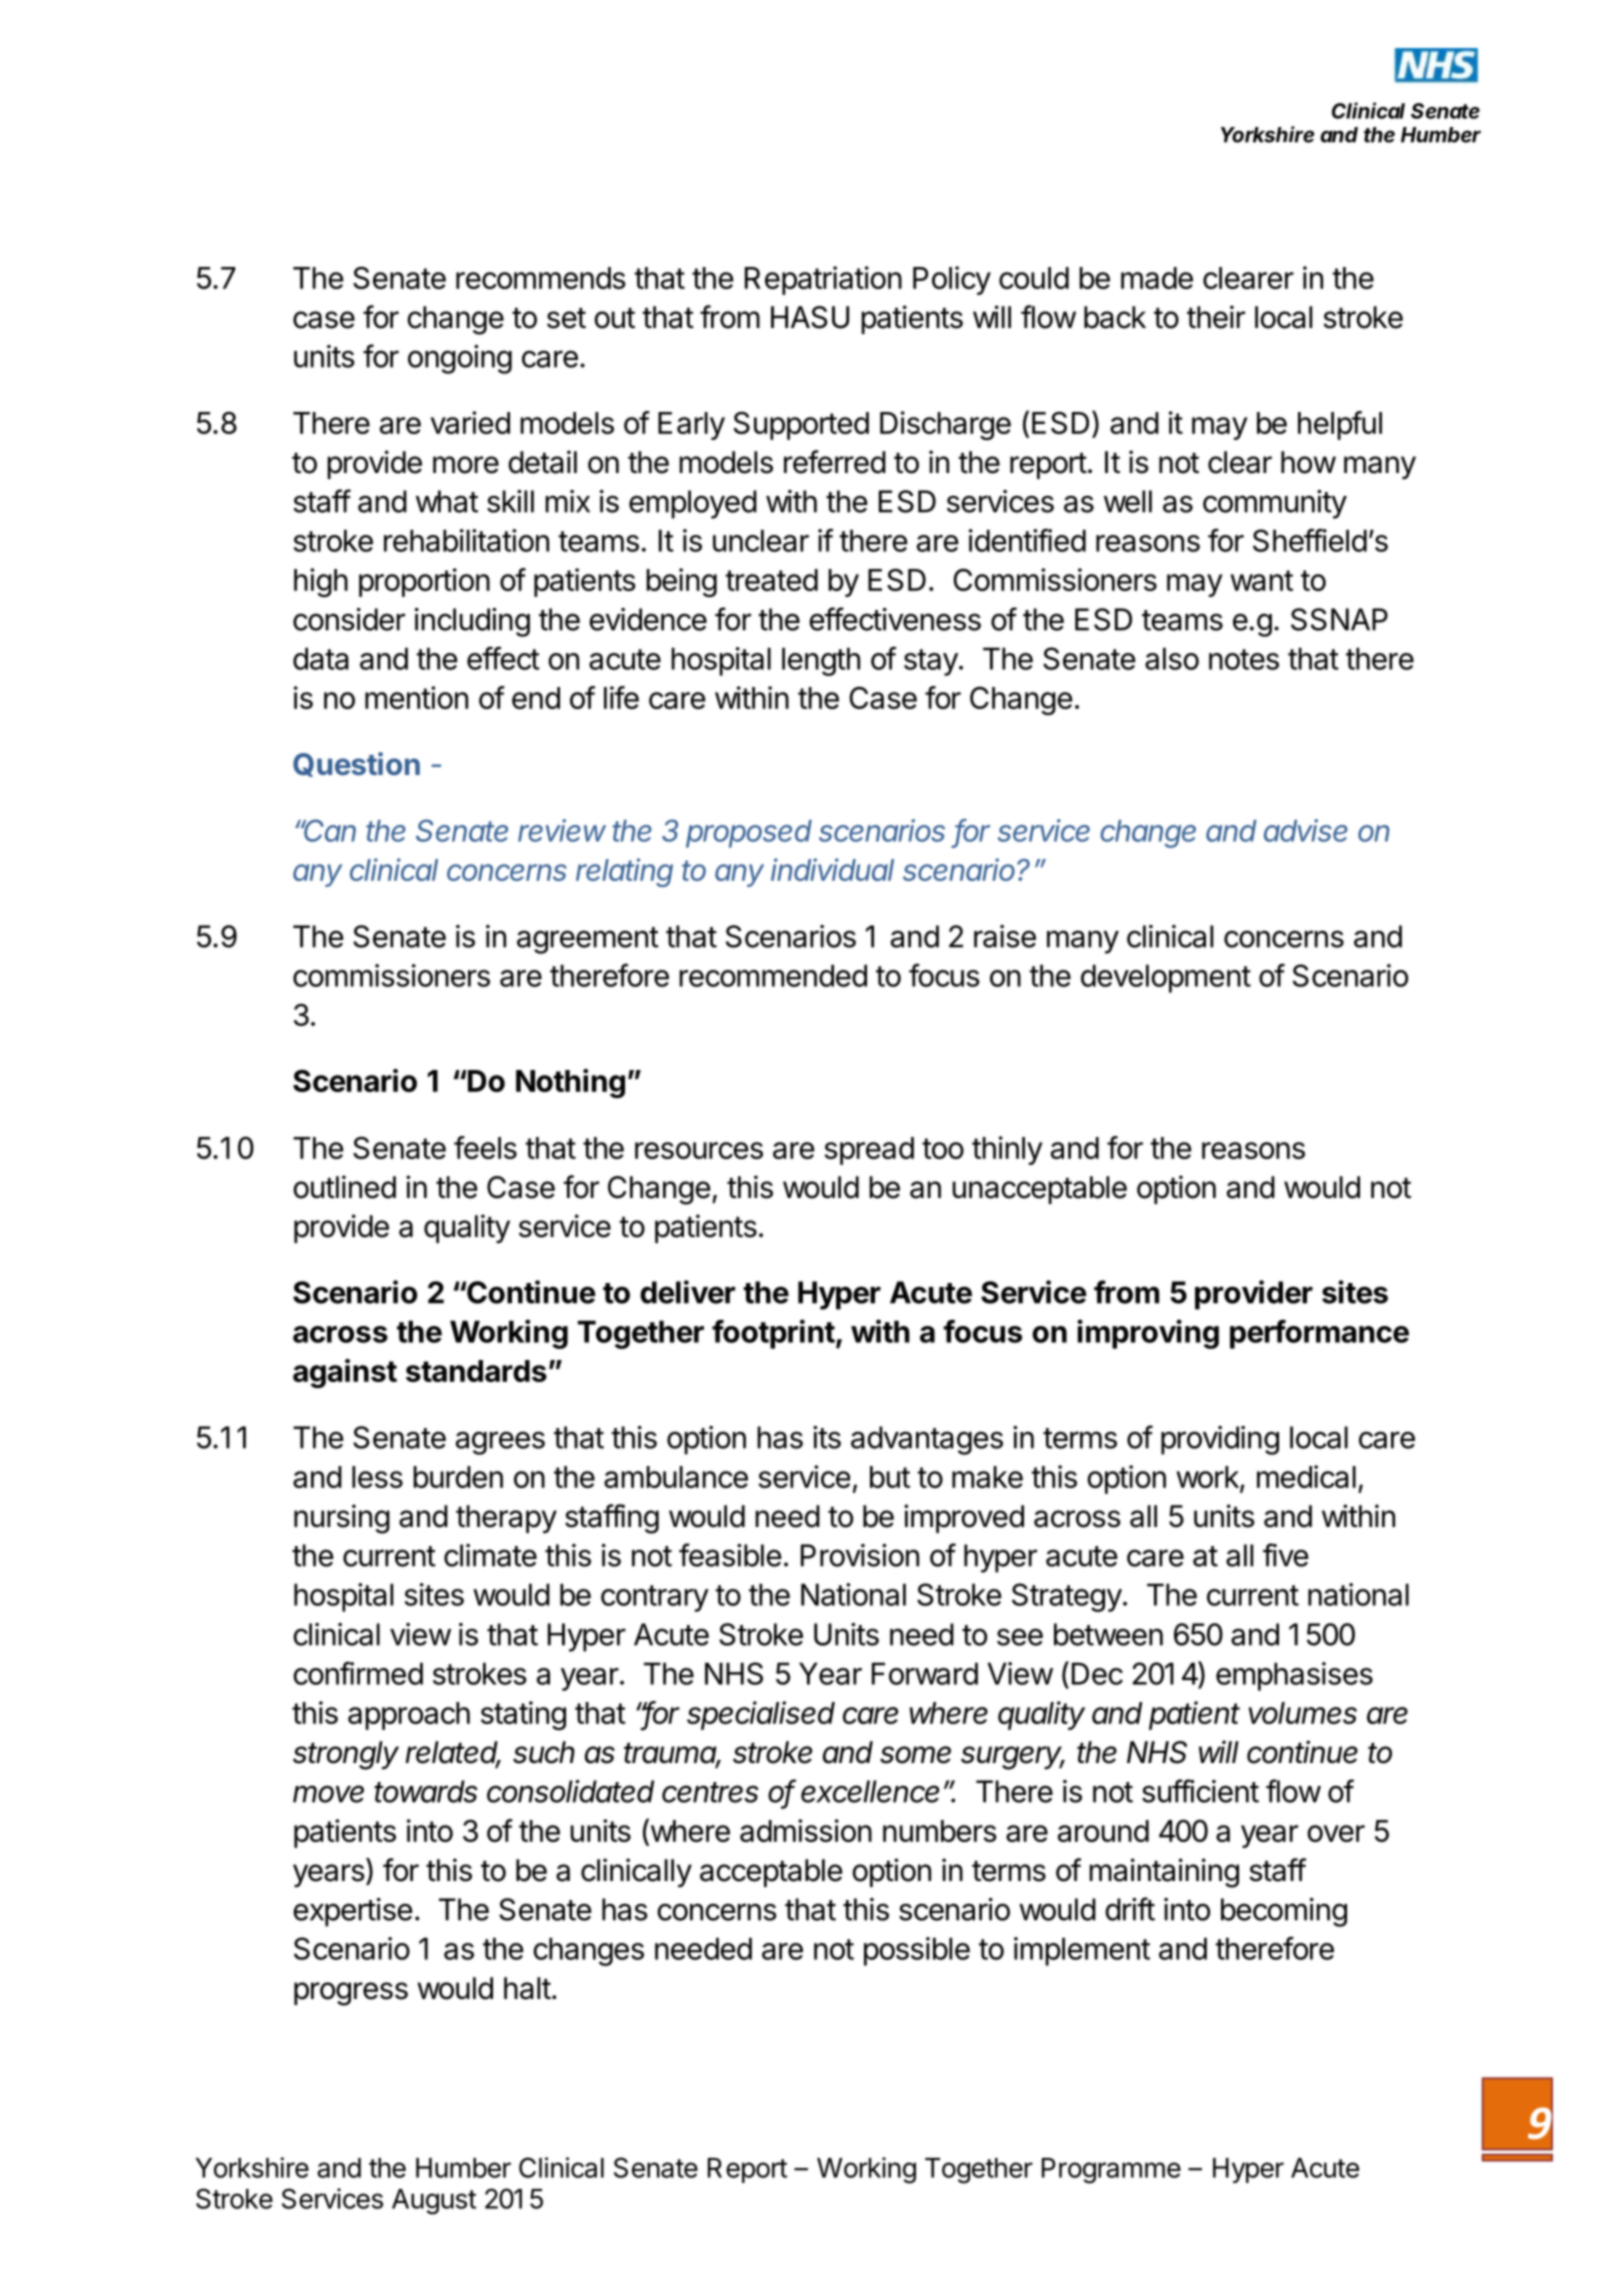 The image size is (1610, 2276). What do you see at coordinates (588, 940) in the document?
I see `agreement` at bounding box center [588, 940].
